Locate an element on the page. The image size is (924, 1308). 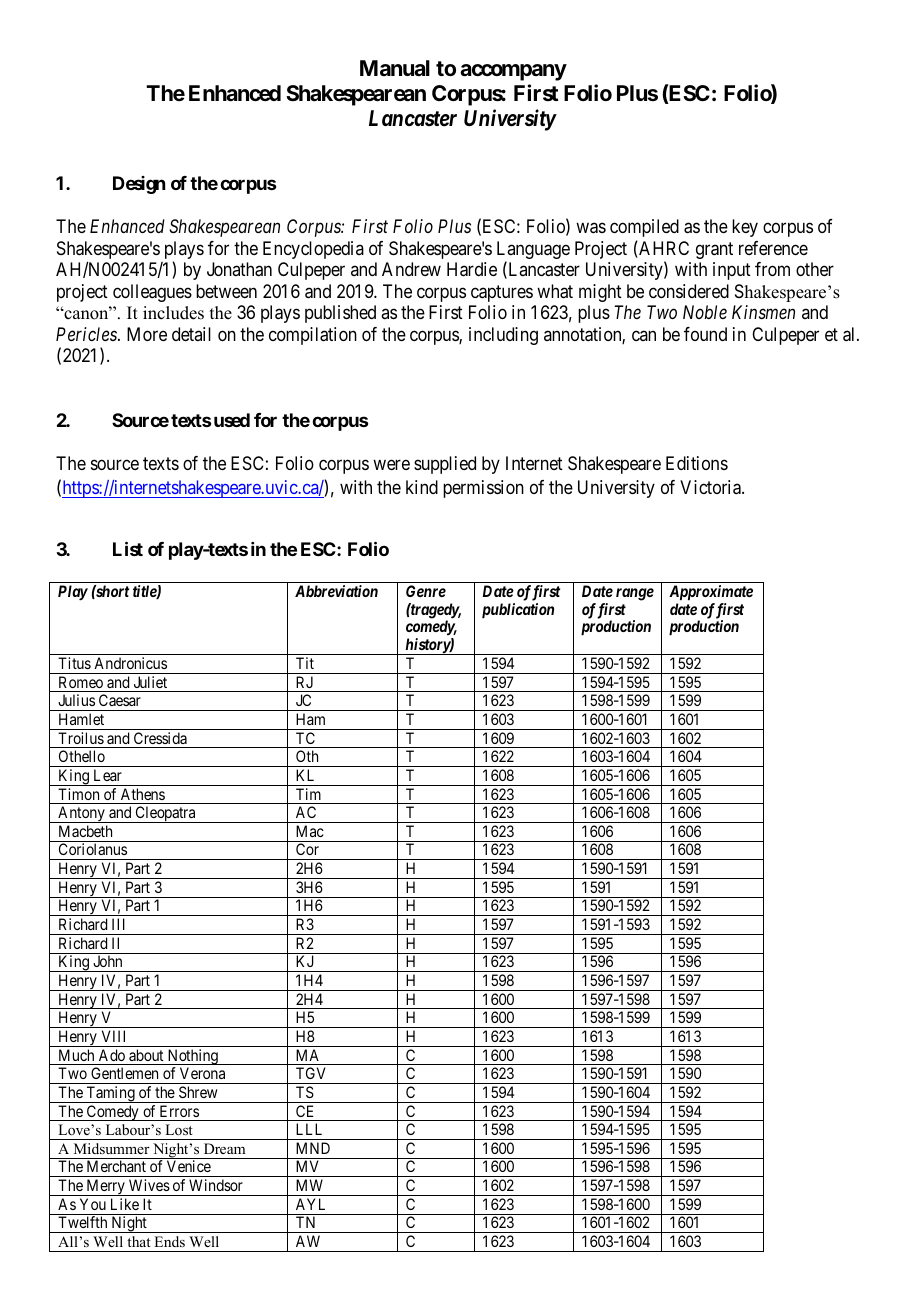
key is located at coordinates (745, 228).
